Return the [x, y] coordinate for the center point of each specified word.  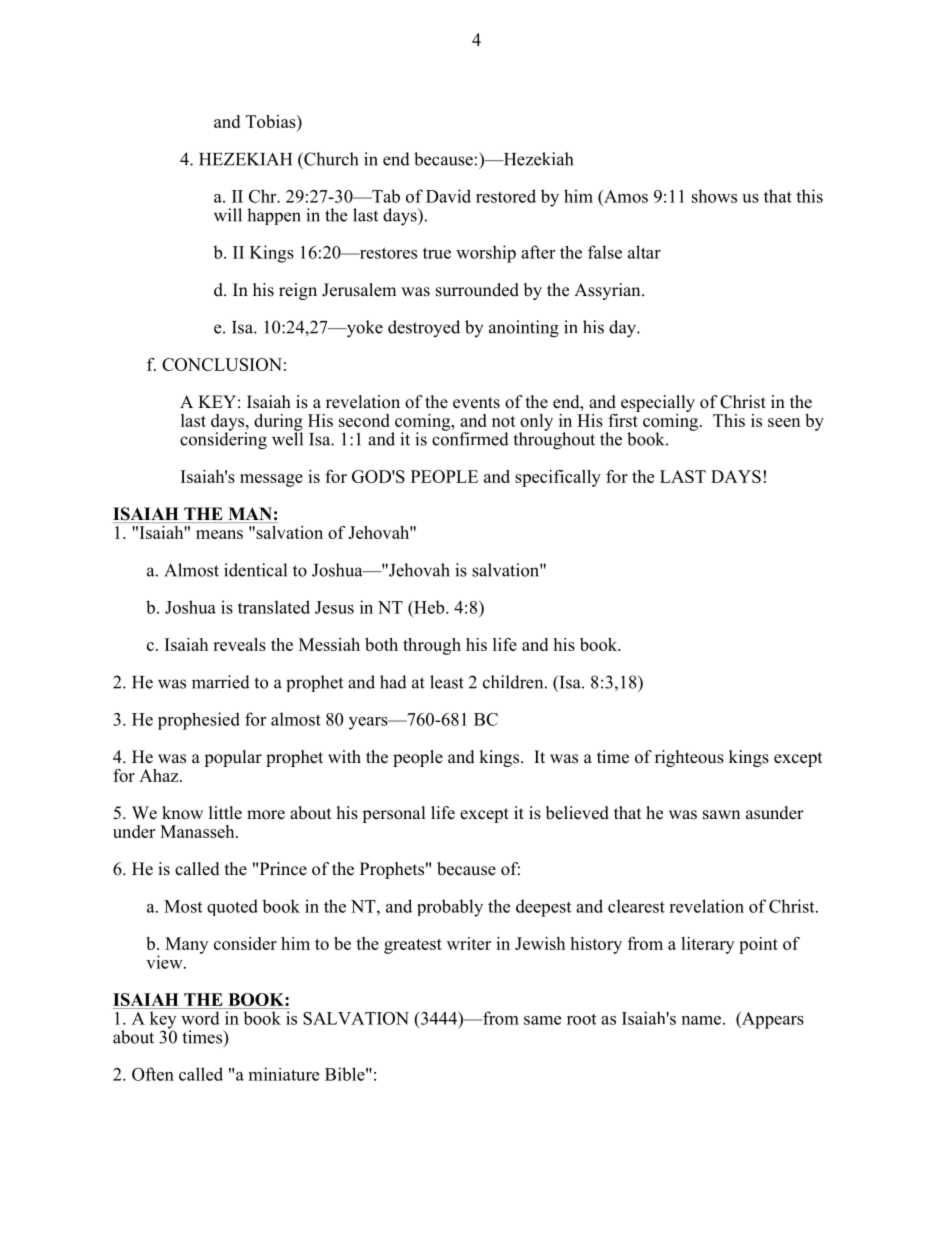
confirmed [470, 438]
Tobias [272, 121]
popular [233, 758]
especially [658, 403]
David [448, 196]
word [200, 1018]
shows [714, 196]
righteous [689, 758]
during [278, 423]
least [447, 682]
